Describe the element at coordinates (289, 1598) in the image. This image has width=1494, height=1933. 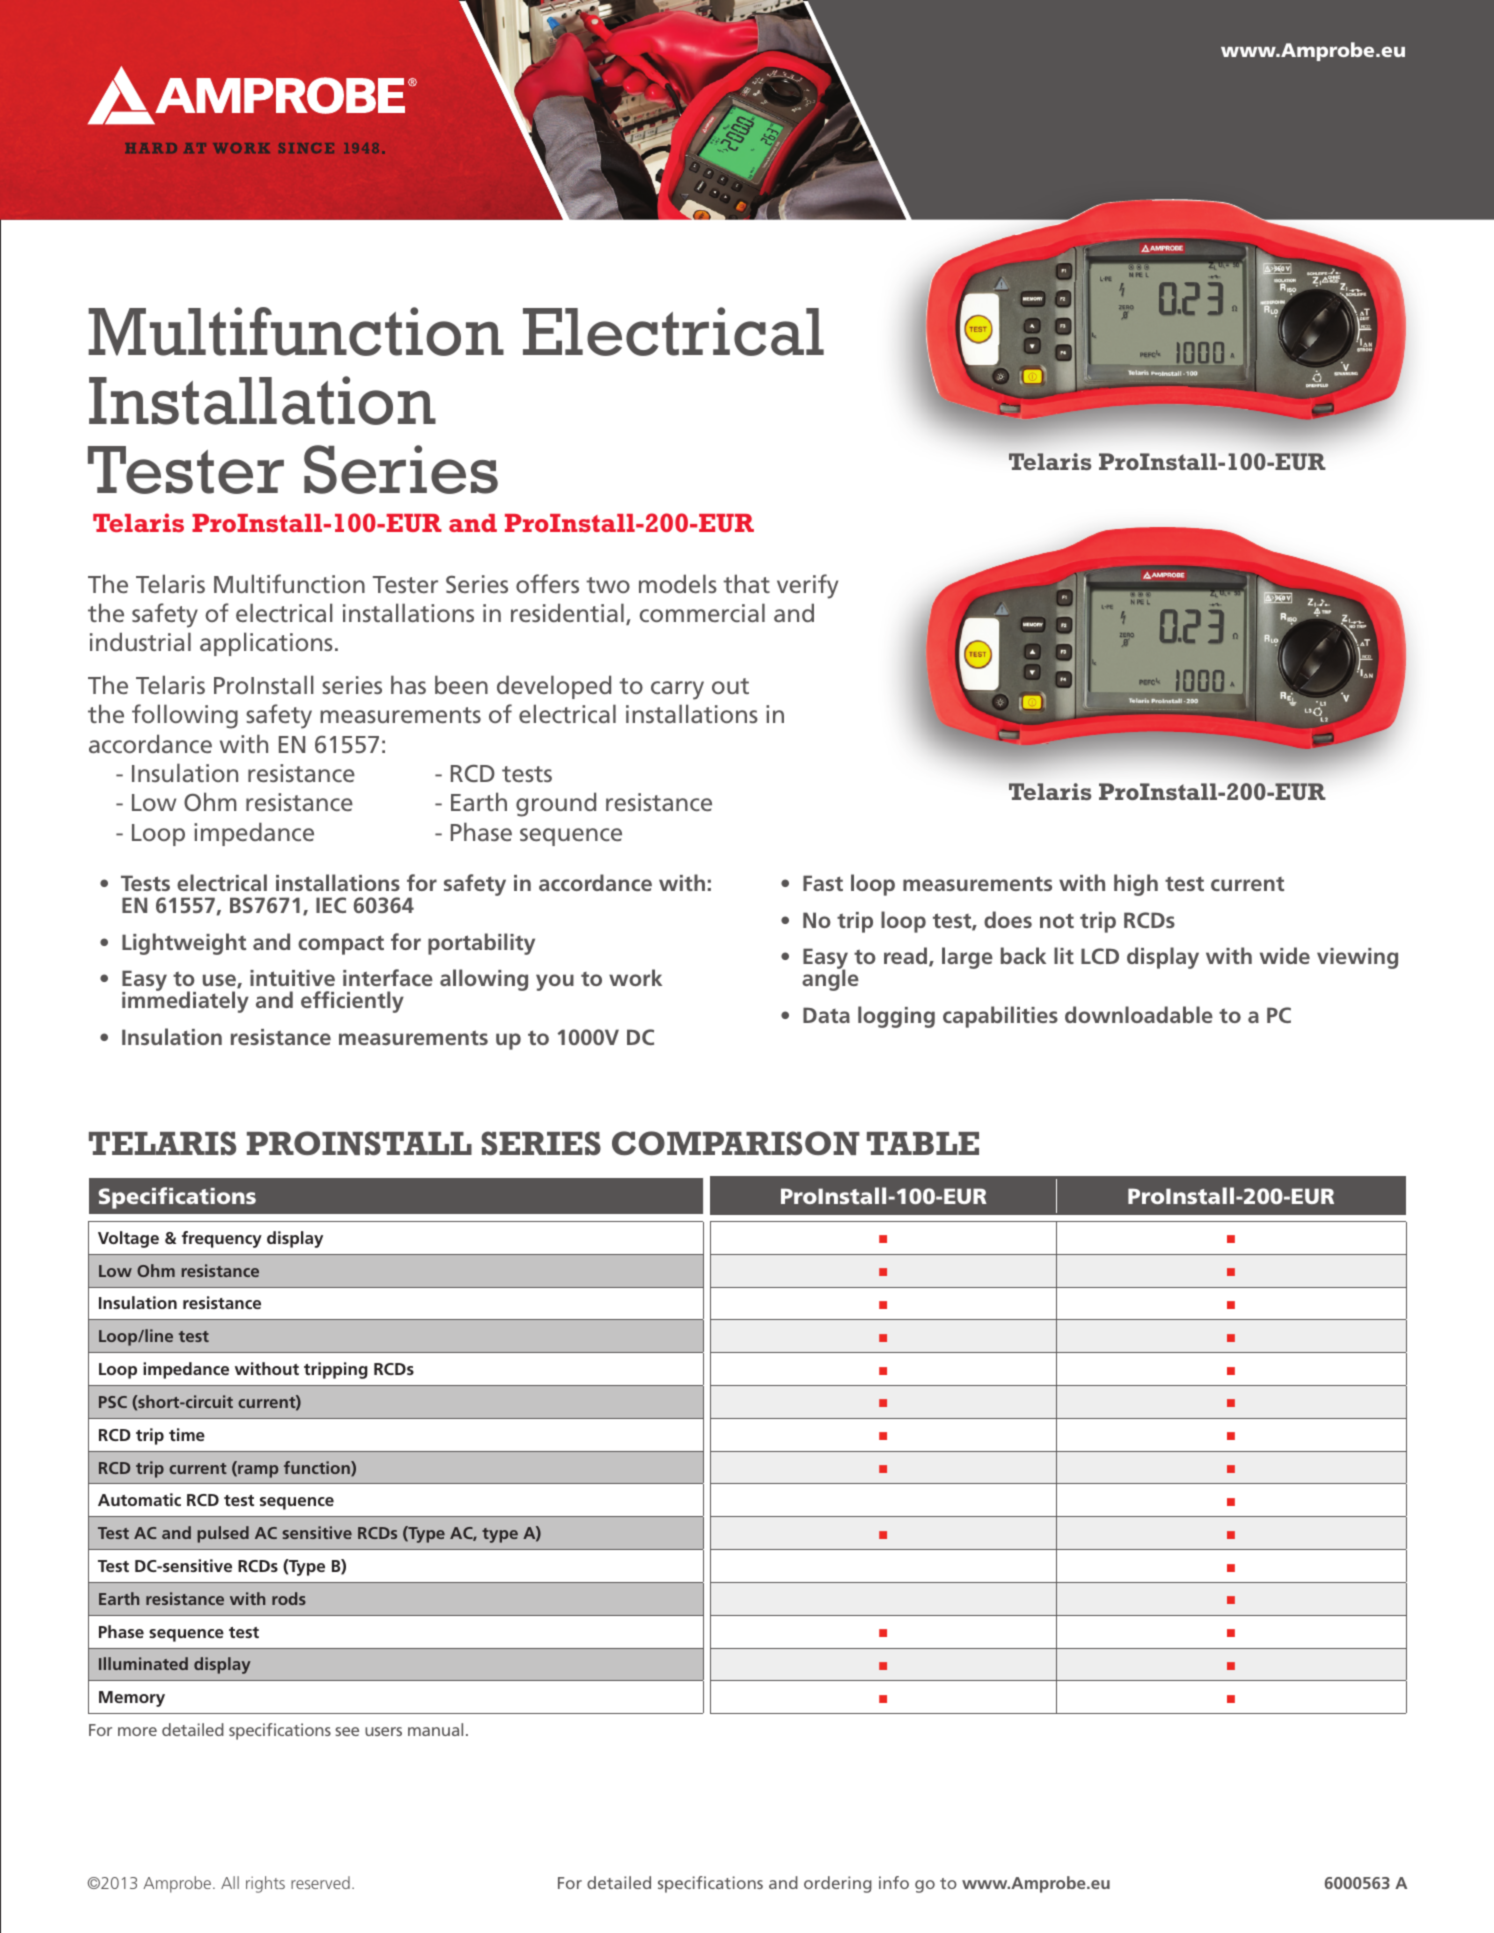
I see `rods` at that location.
